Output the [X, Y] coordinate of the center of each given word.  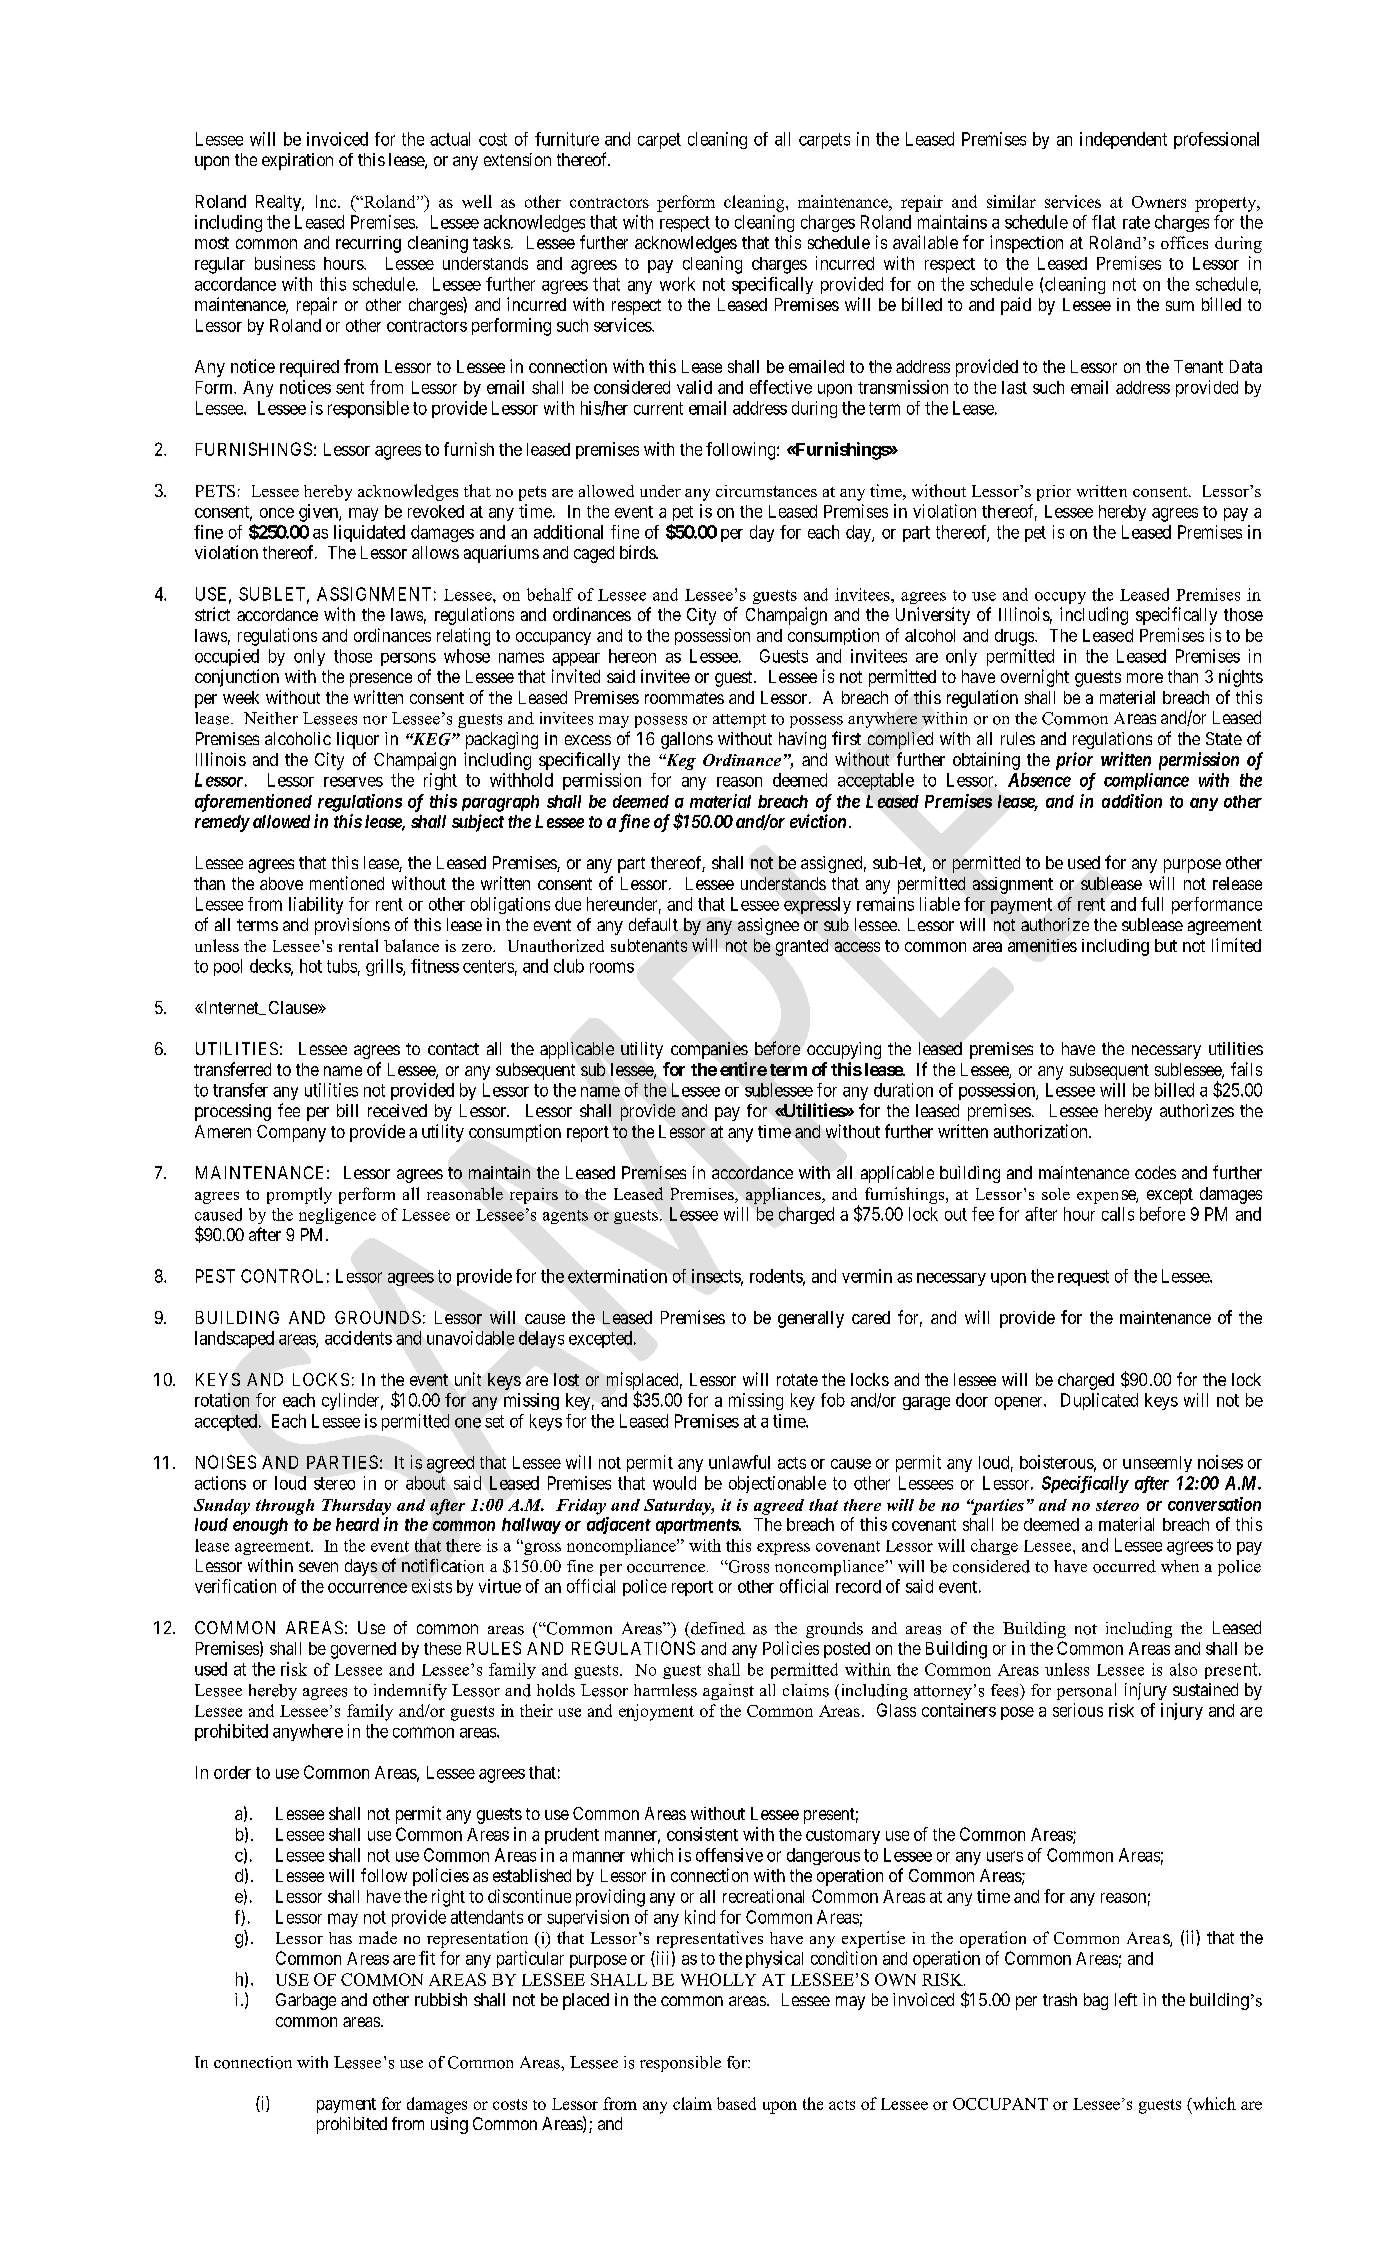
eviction [818, 821]
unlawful [739, 1462]
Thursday [356, 1507]
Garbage [306, 2001]
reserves [353, 782]
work [677, 284]
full [1152, 904]
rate [1136, 222]
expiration [297, 161]
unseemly [1157, 1464]
